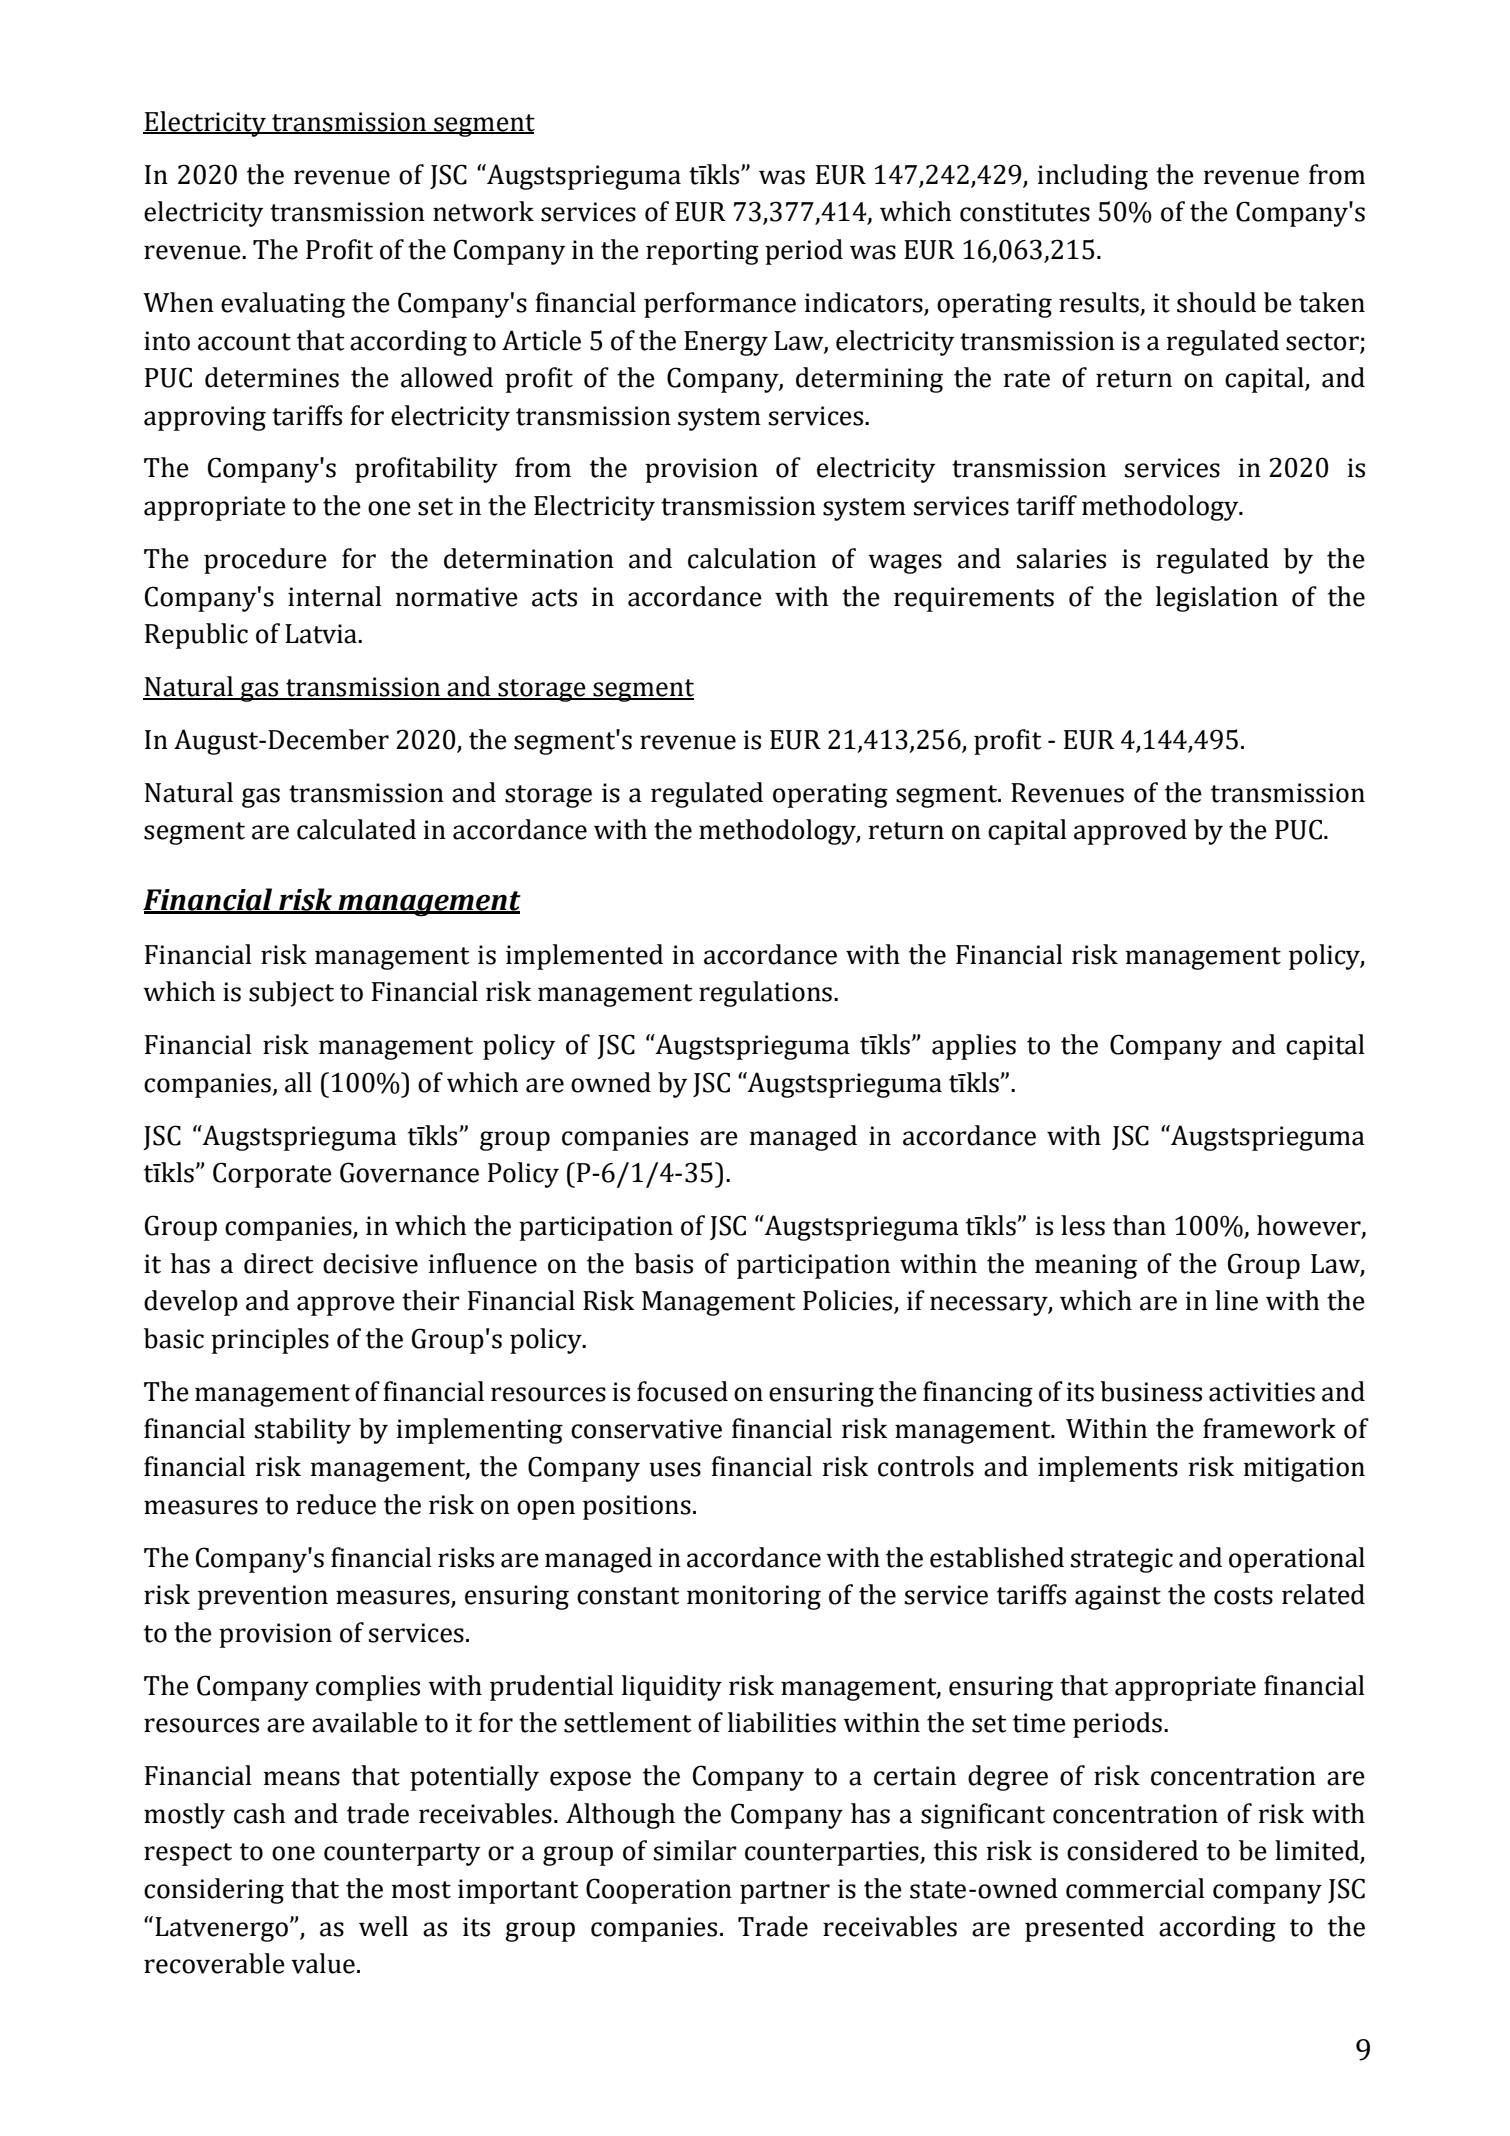 Image resolution: width=1510 pixels, height=2136 pixels. Describe the element at coordinates (291, 994) in the image. I see `subject` at that location.
